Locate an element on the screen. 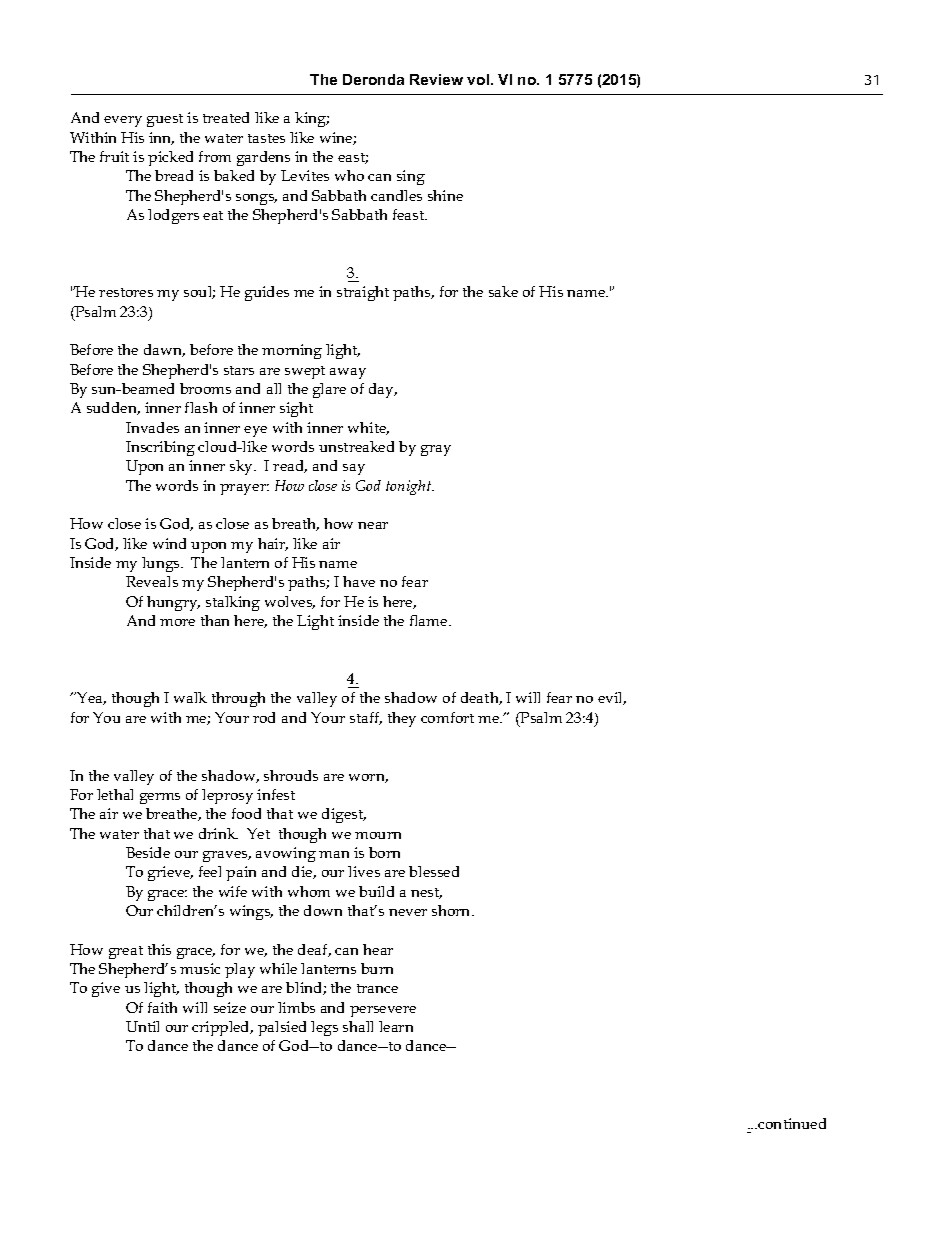 The image size is (952, 1233). Review is located at coordinates (436, 79).
